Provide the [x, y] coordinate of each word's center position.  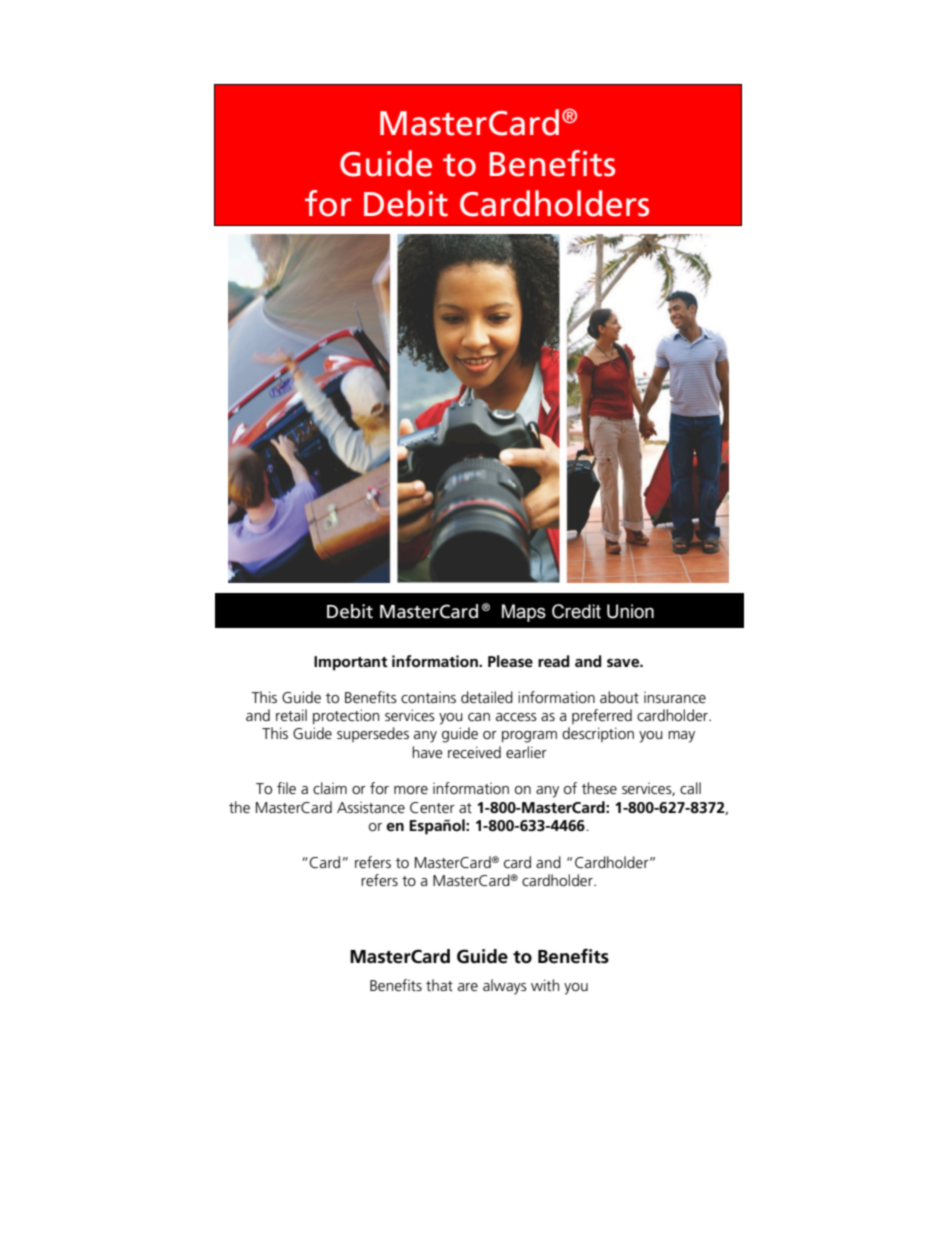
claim [330, 788]
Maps [524, 613]
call [690, 788]
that [439, 985]
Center [432, 807]
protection [346, 717]
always [505, 987]
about [619, 697]
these [599, 788]
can [479, 717]
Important [351, 663]
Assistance [371, 807]
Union [630, 611]
